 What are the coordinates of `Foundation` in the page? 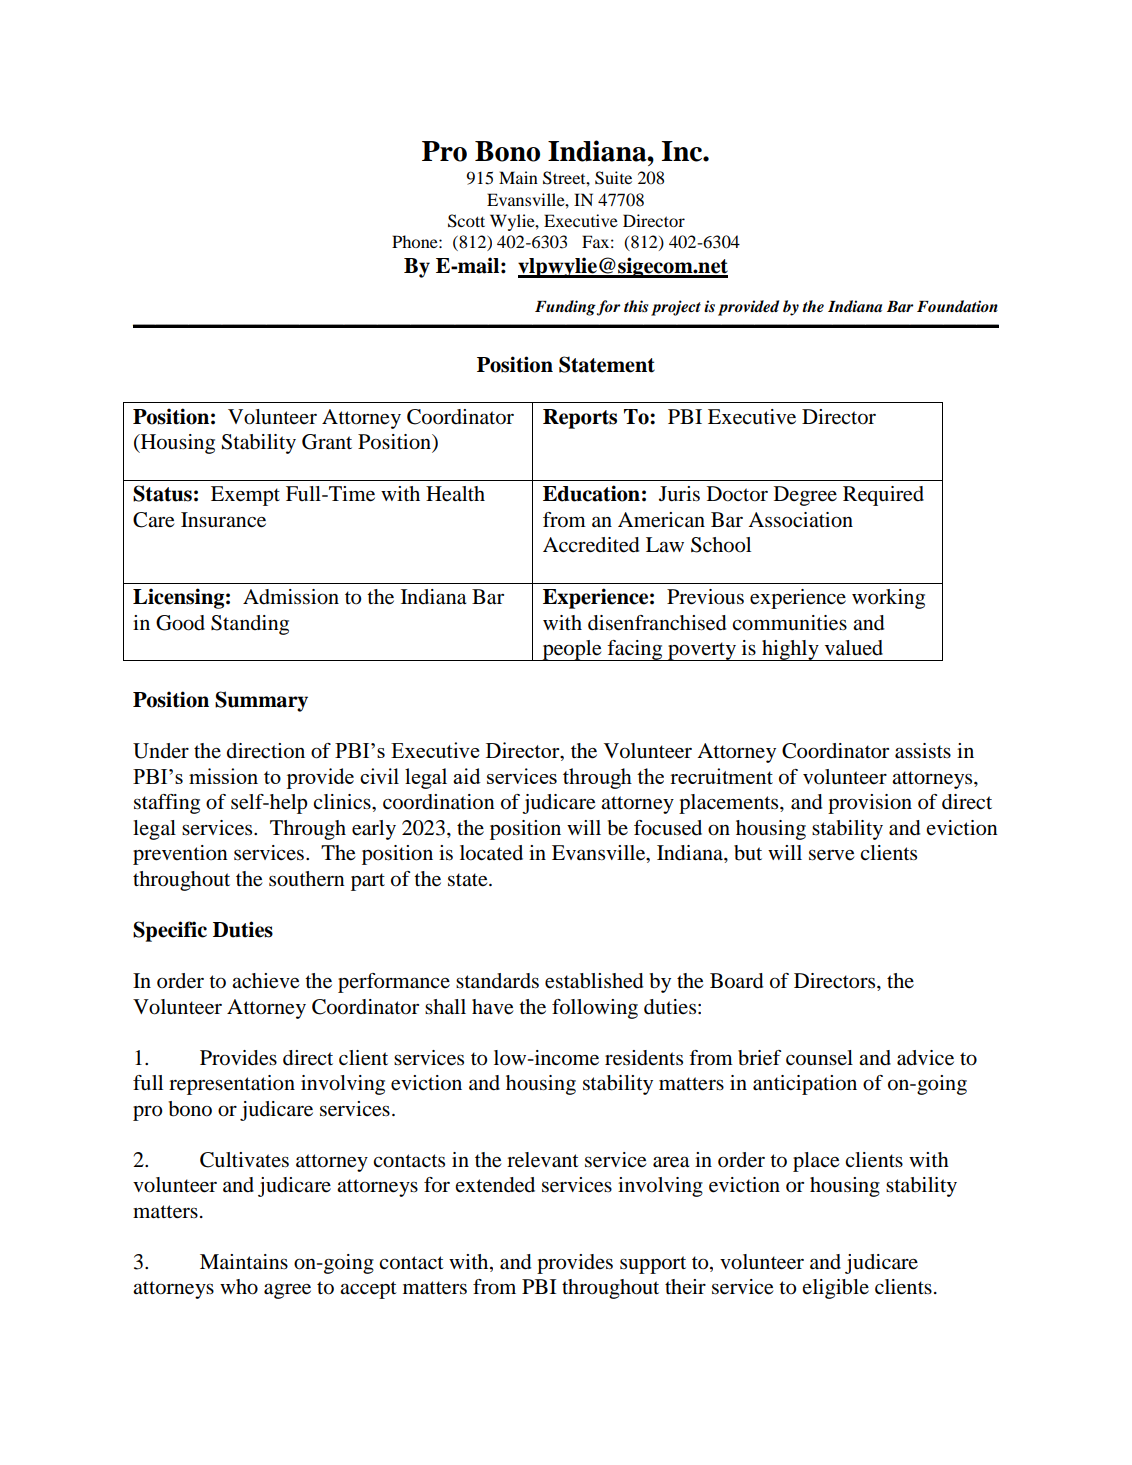 It's located at (957, 306).
